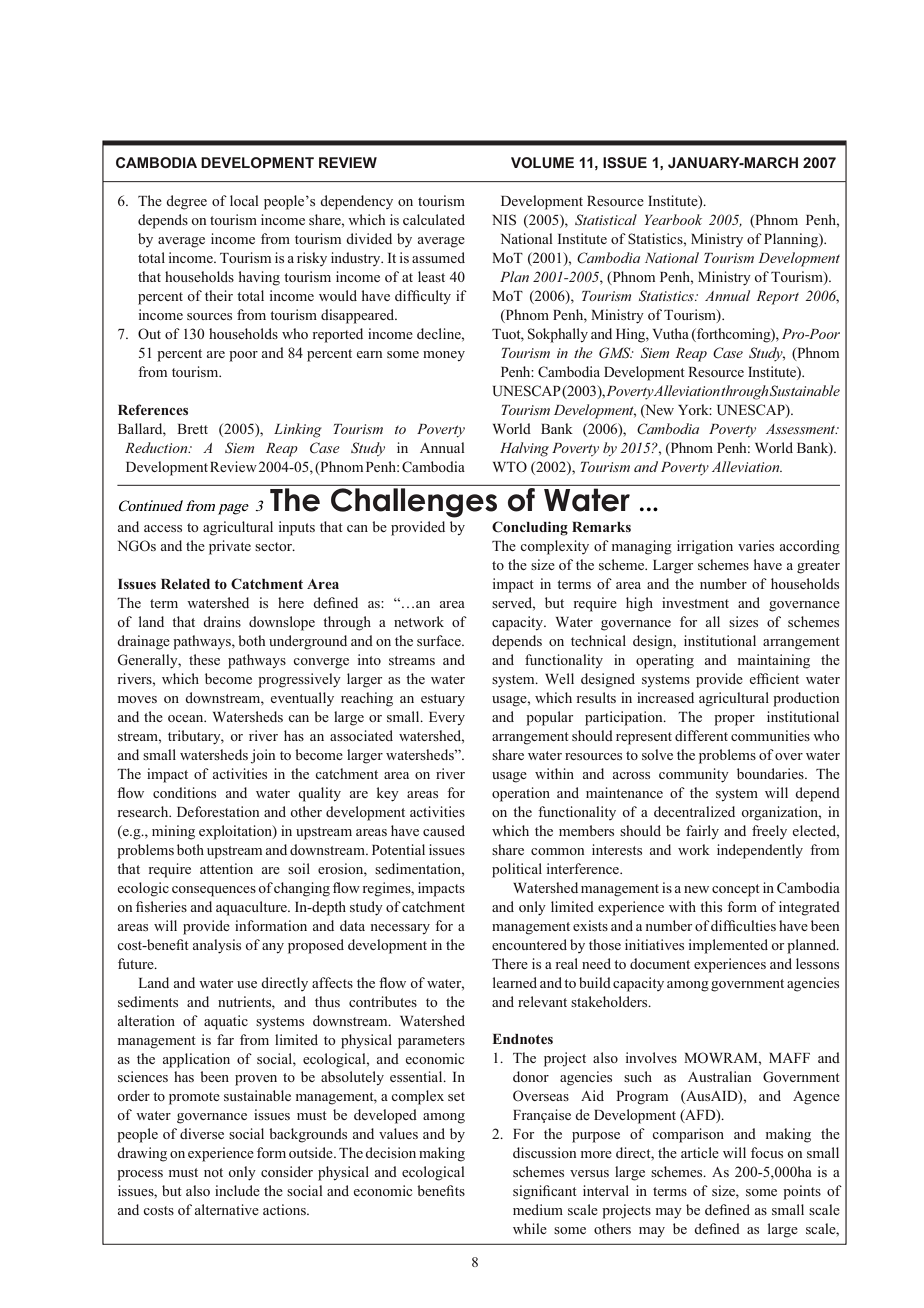 The height and width of the screenshot is (1308, 924). What do you see at coordinates (192, 429) in the screenshot?
I see `Brett` at bounding box center [192, 429].
